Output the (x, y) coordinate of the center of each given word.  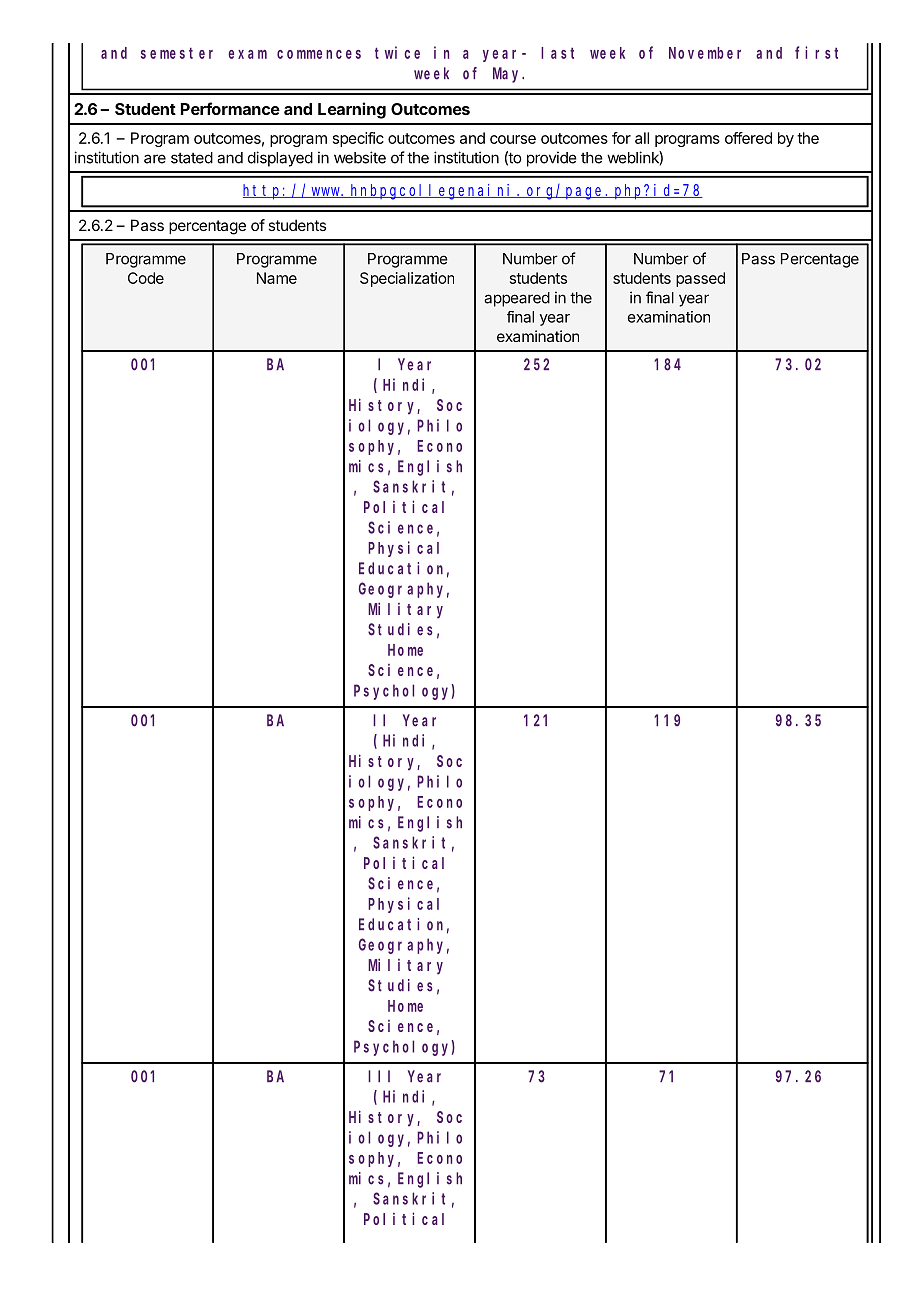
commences (319, 54)
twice (397, 52)
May (508, 75)
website (360, 157)
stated (192, 158)
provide (552, 159)
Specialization (407, 279)
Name (277, 278)
